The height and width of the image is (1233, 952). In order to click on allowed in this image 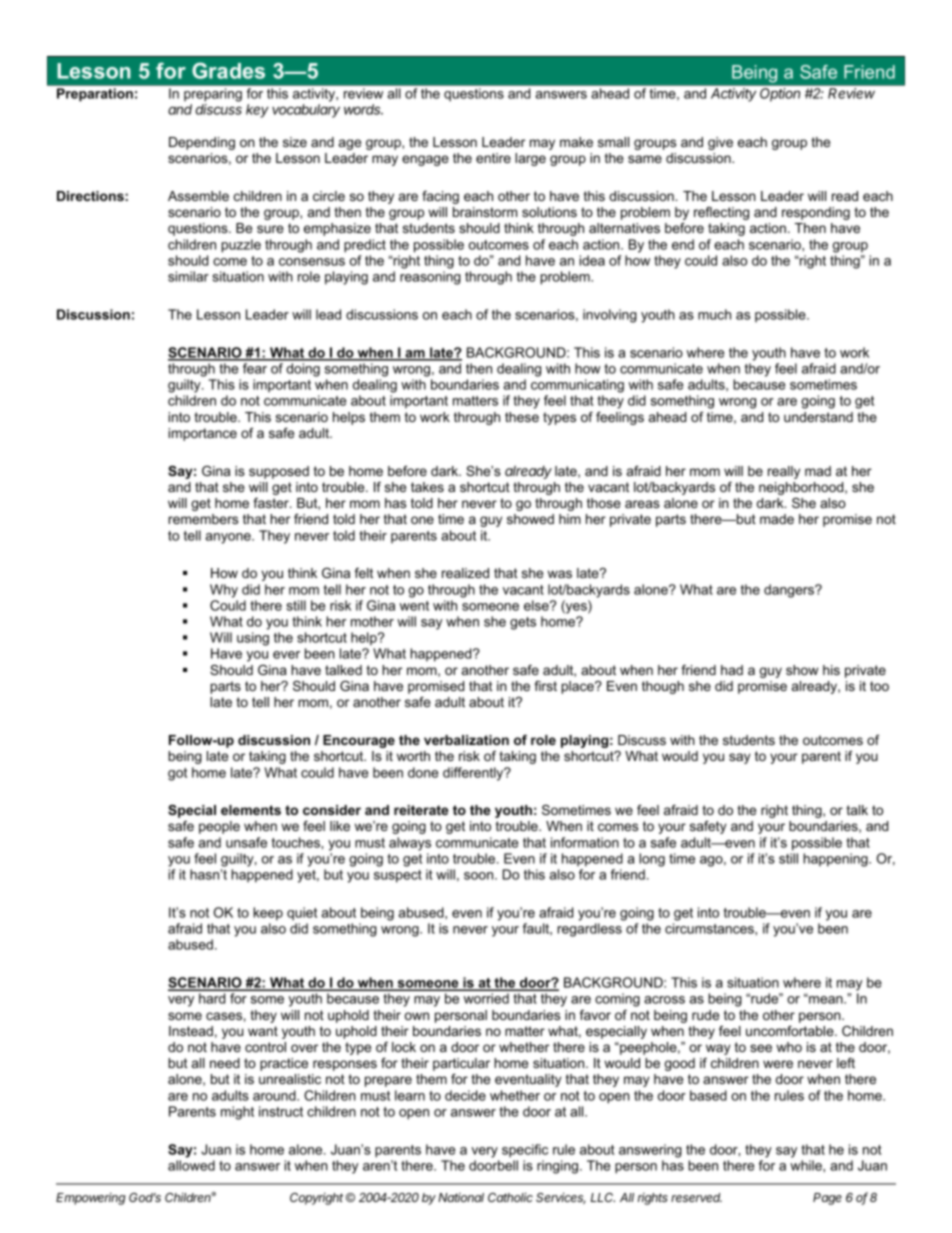, I will do `click(191, 1165)`.
